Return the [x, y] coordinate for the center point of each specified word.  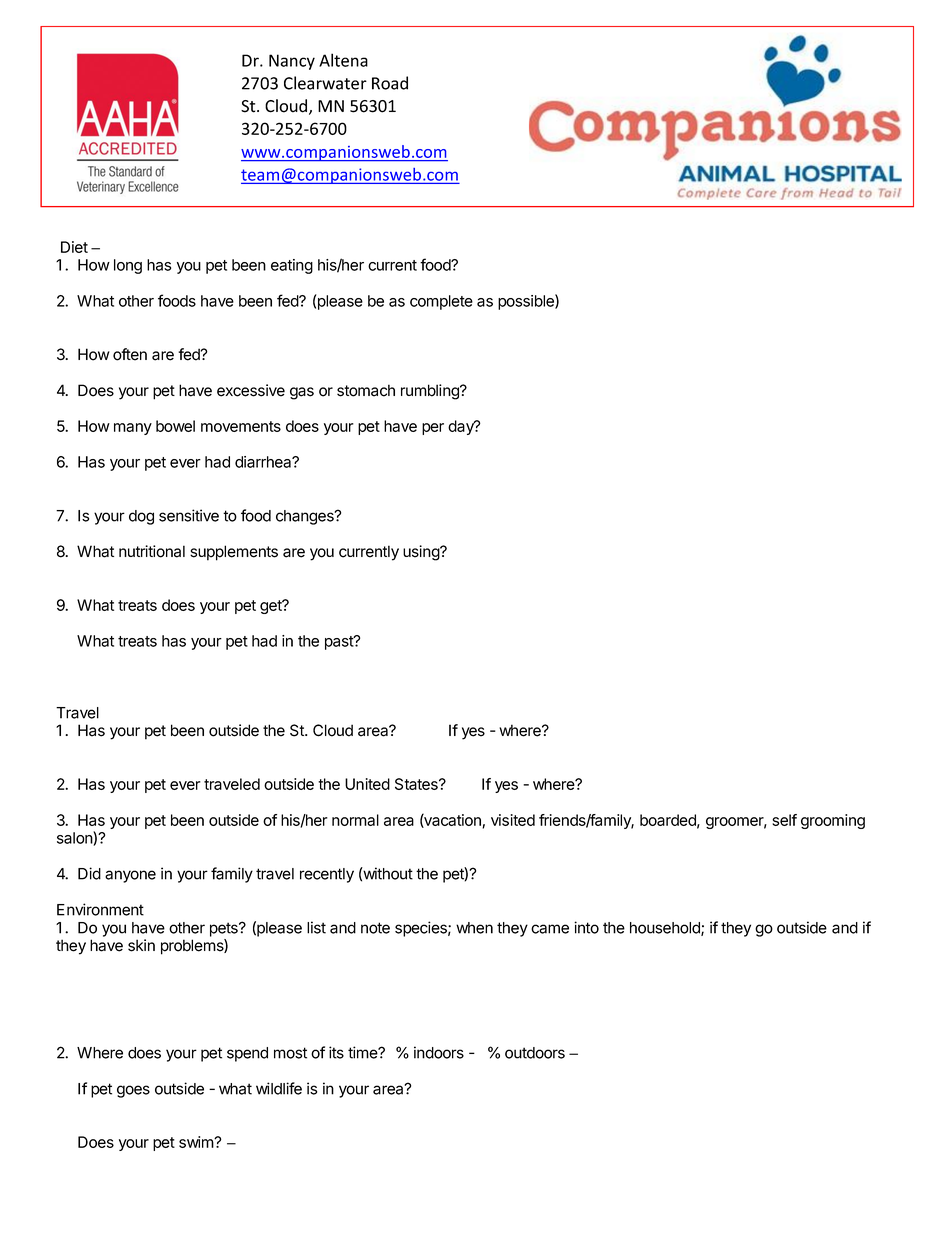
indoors [439, 1052]
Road [390, 83]
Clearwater [325, 83]
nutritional [152, 551]
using [422, 553]
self [784, 820]
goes [133, 1091]
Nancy [292, 62]
